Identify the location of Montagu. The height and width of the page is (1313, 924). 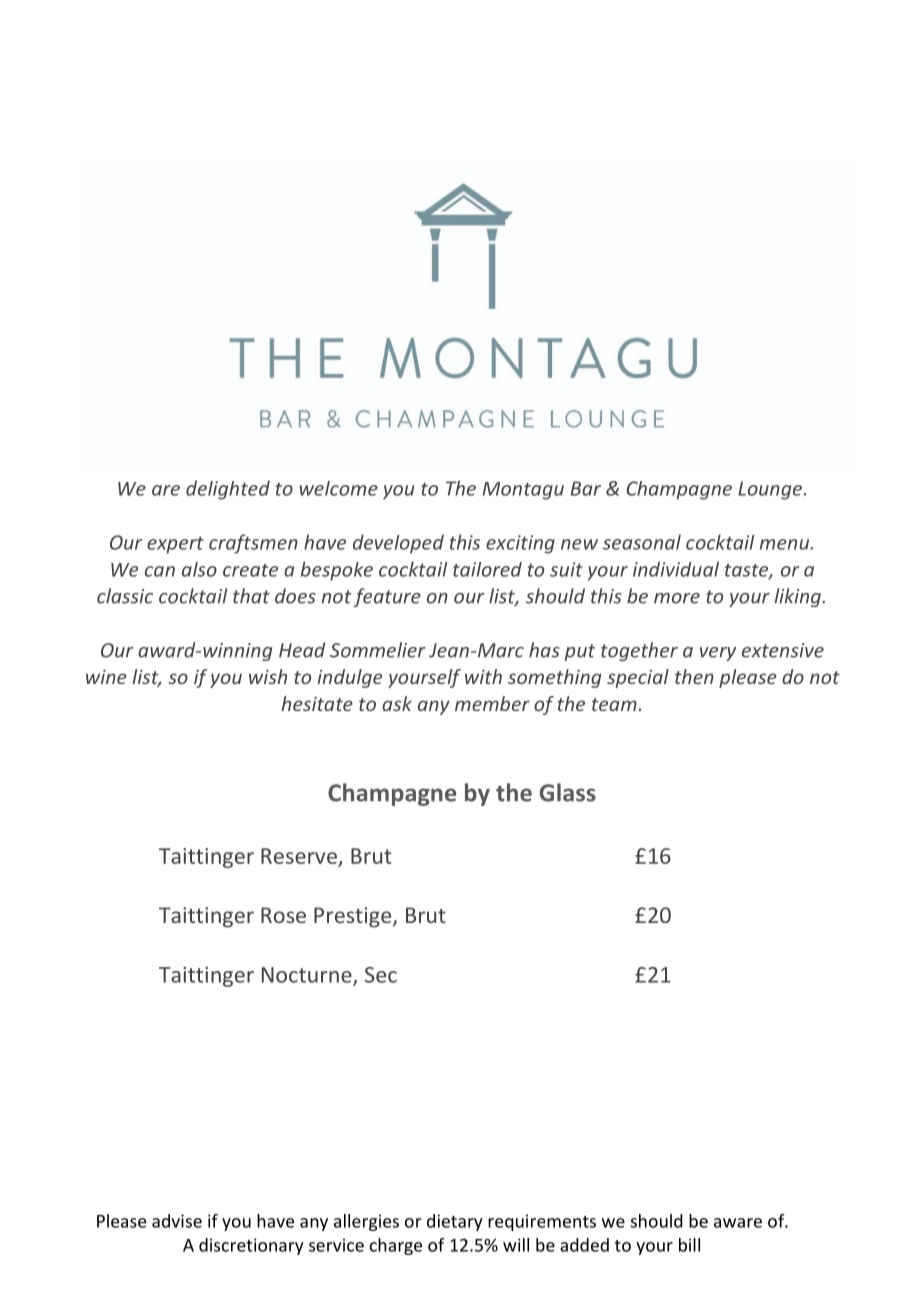
(523, 491).
